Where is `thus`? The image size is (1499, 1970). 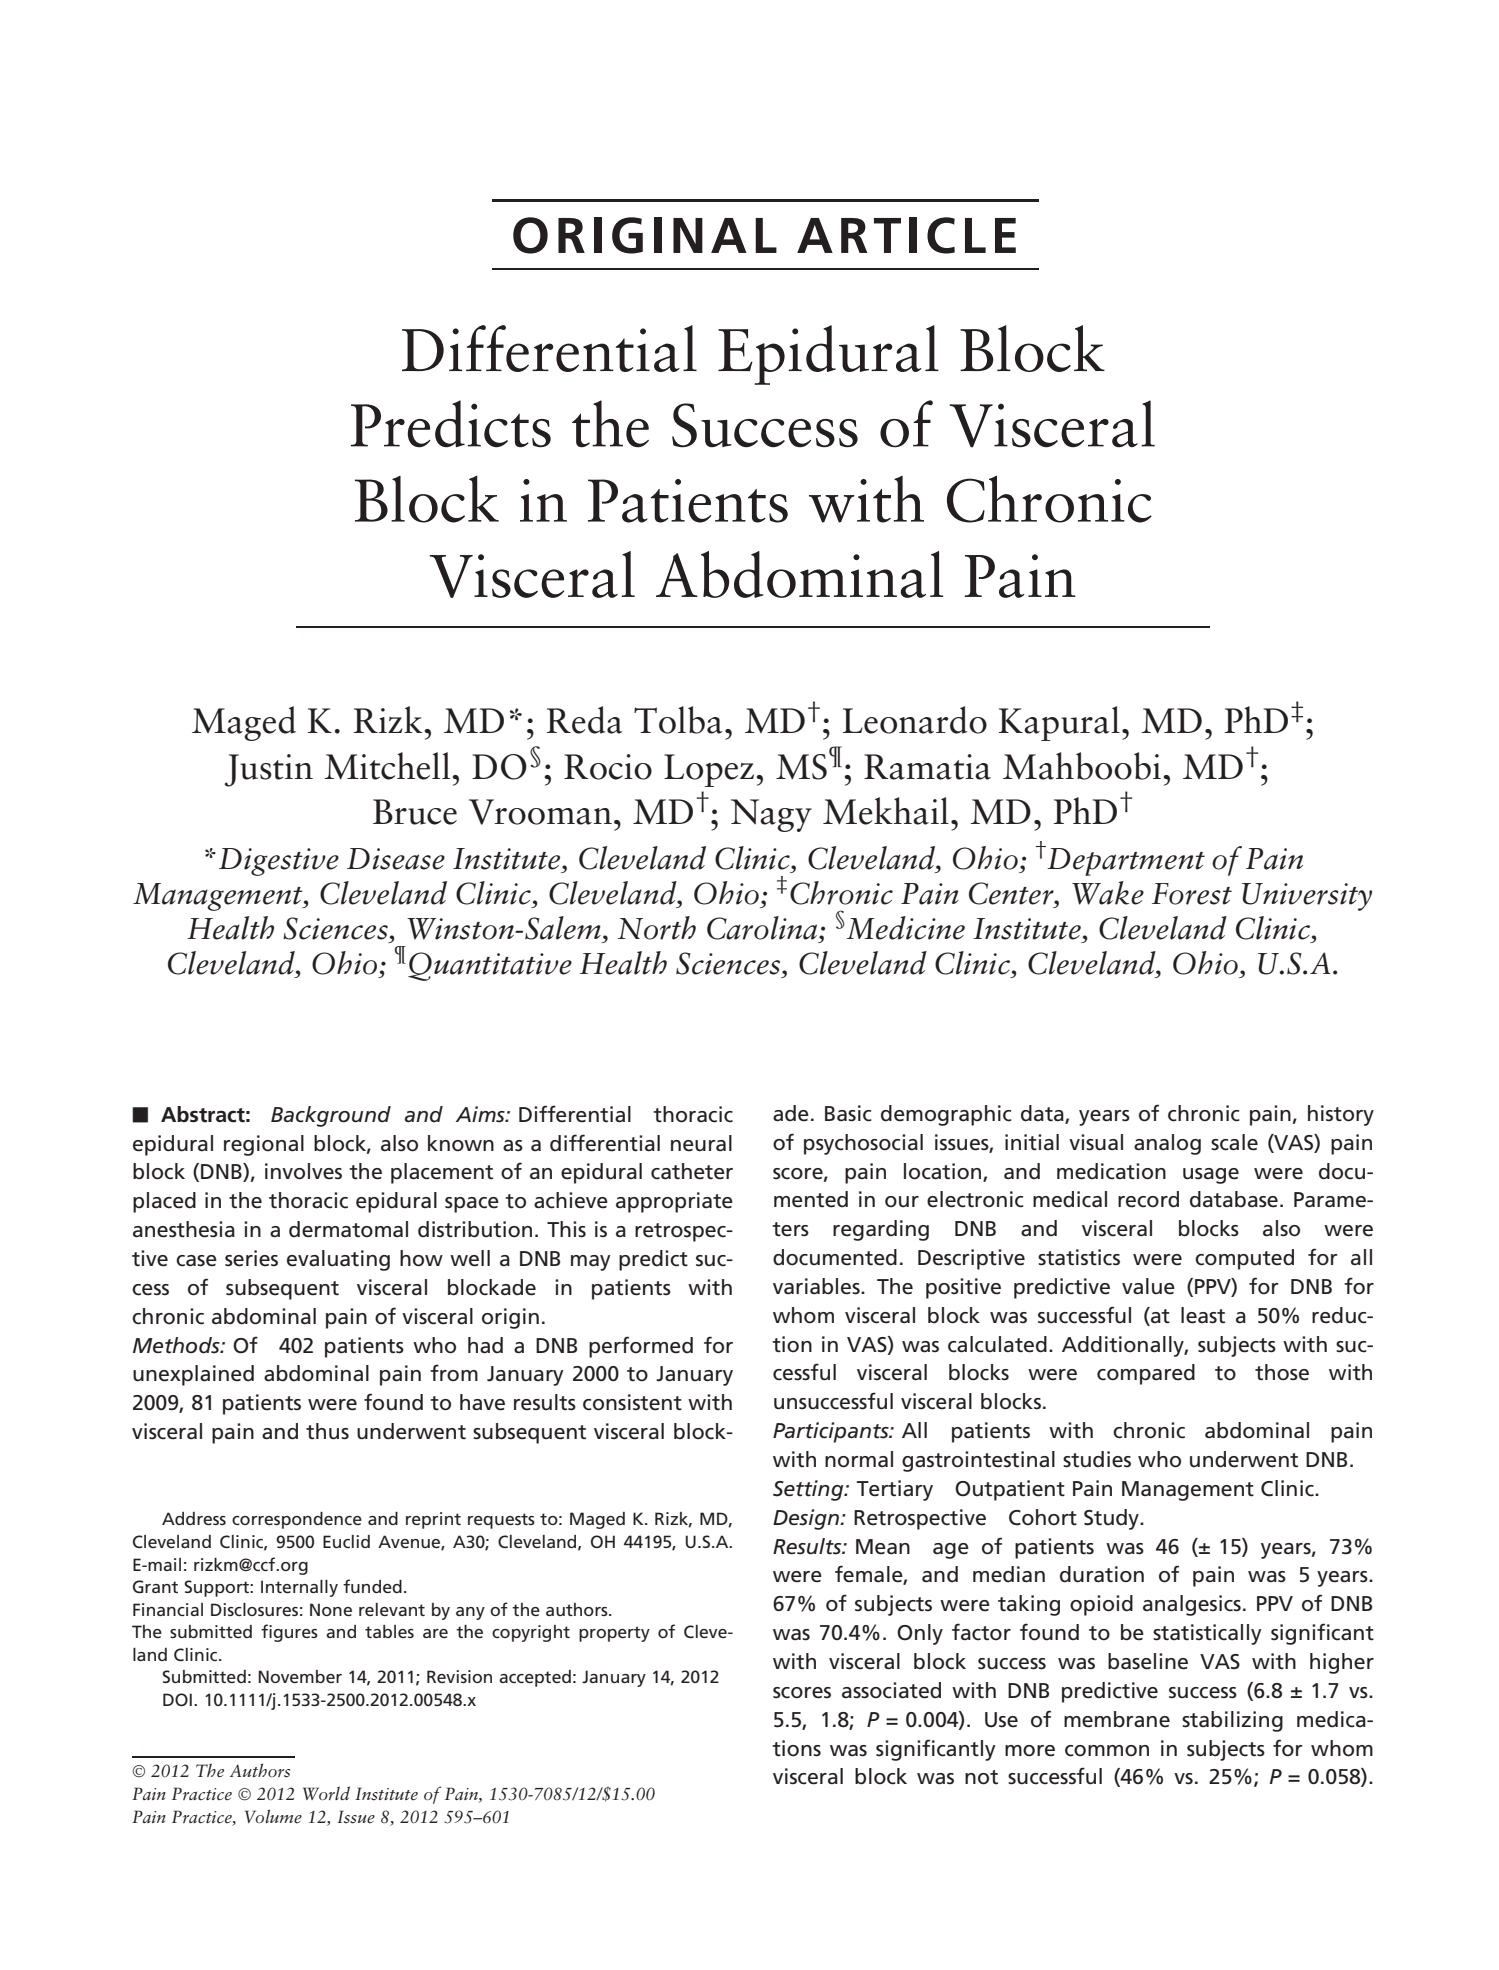 thus is located at coordinates (327, 1431).
